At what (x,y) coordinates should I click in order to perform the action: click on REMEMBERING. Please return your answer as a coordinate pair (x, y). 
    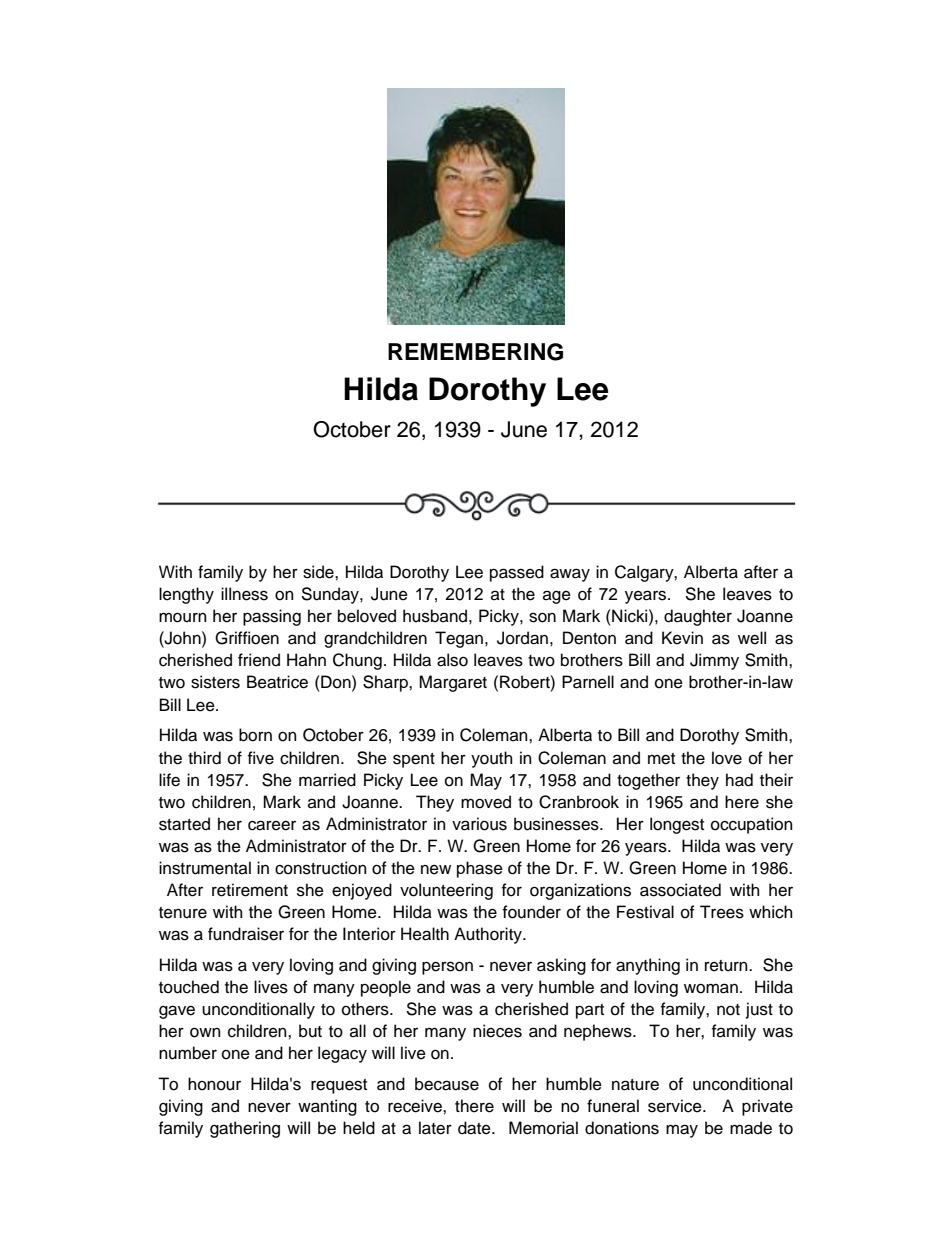
    Looking at the image, I should click on (475, 352).
